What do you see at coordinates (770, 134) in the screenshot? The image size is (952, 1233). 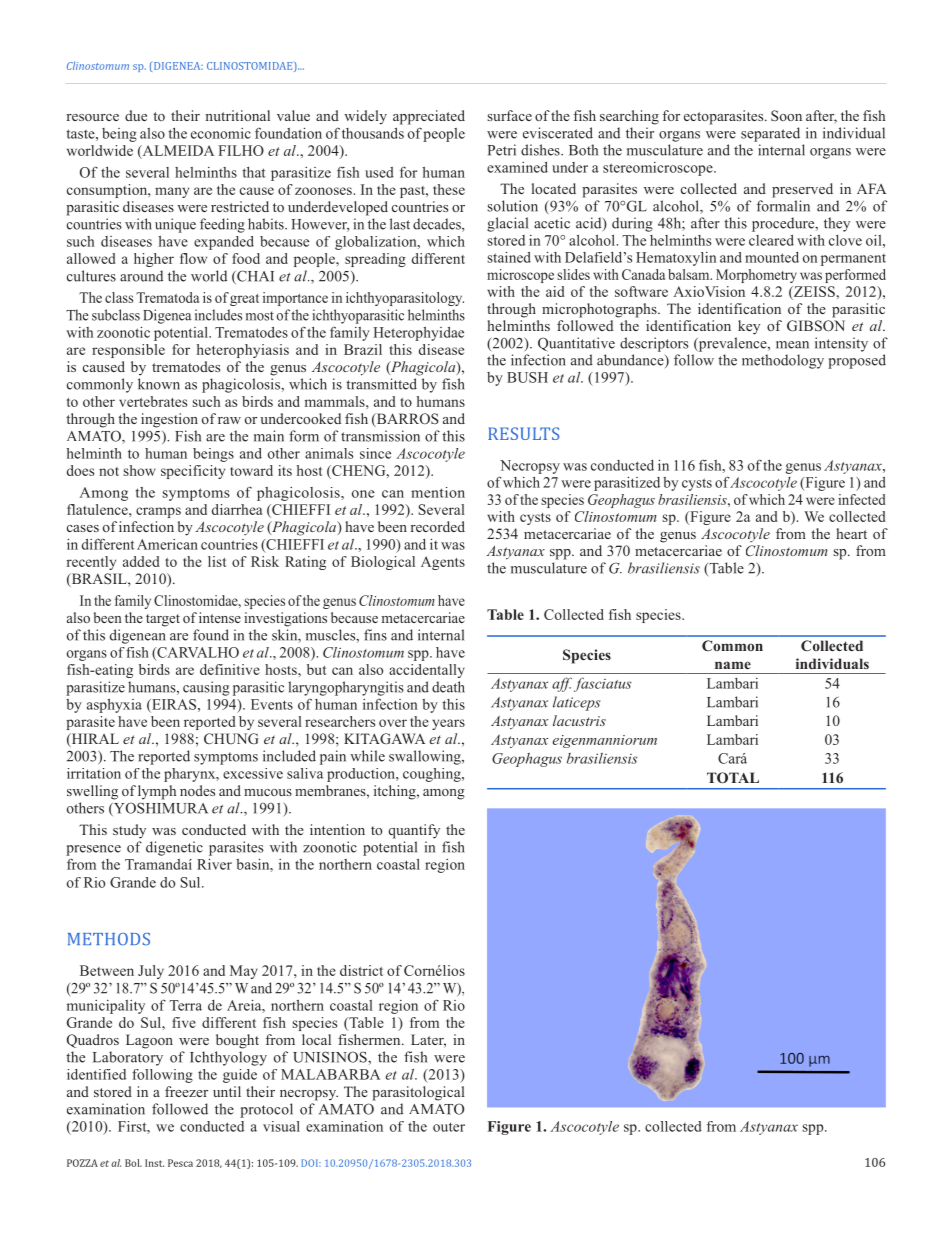 I see `separated` at bounding box center [770, 134].
